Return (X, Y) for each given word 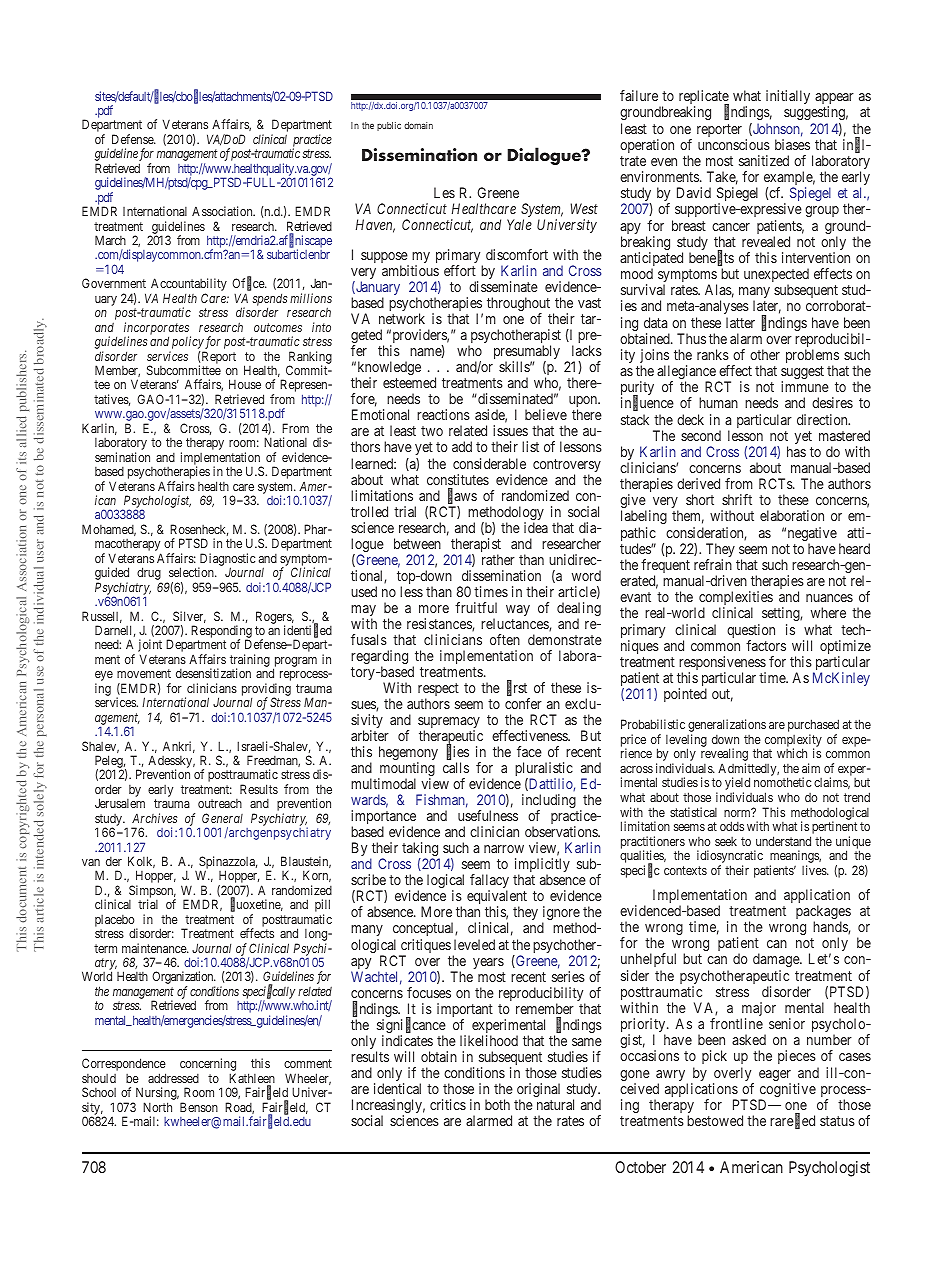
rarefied (792, 1121)
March (110, 240)
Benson (199, 1107)
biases (792, 144)
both (497, 1104)
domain (418, 125)
